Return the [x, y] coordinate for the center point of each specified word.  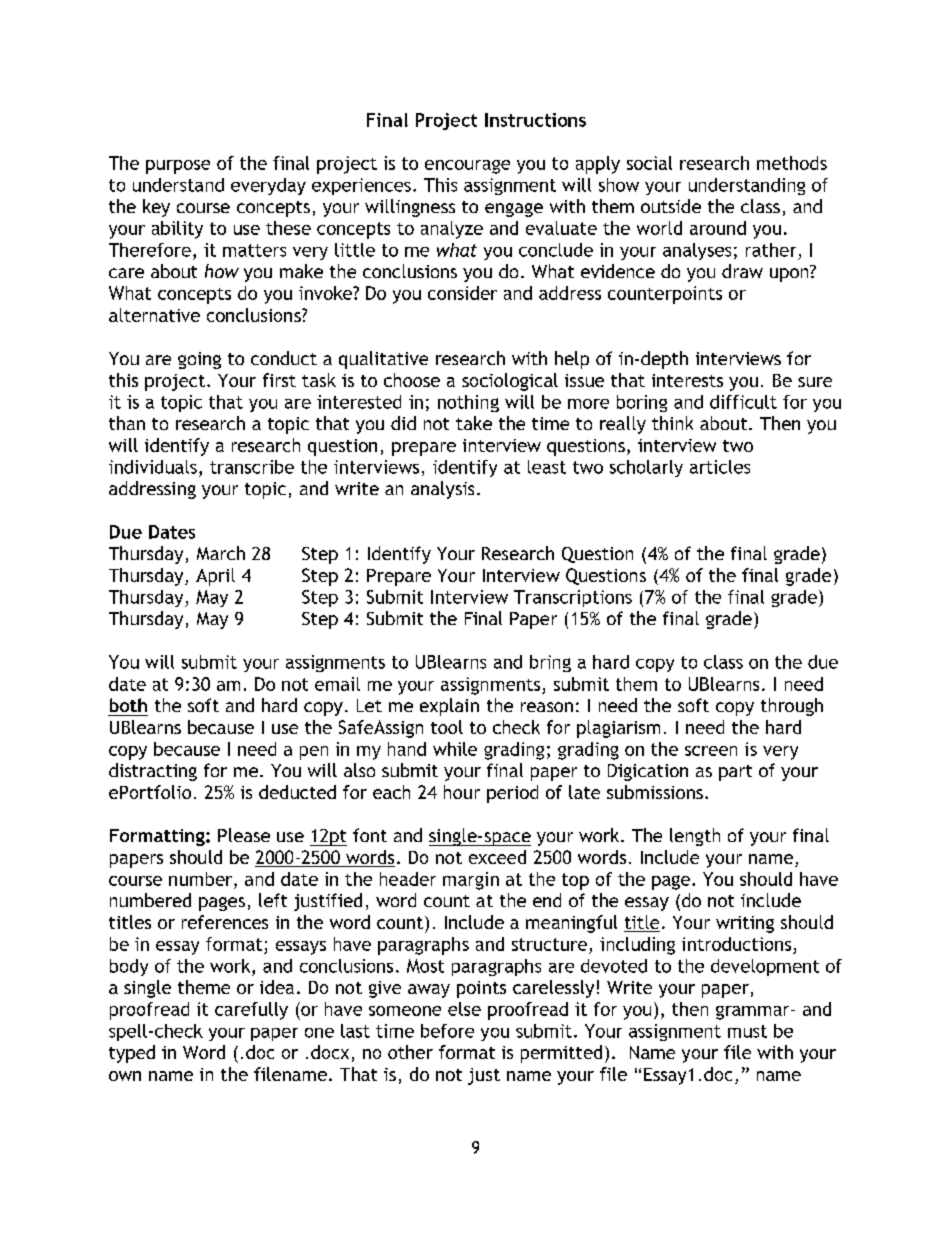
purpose [178, 167]
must [747, 1031]
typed [132, 1054]
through [792, 707]
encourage [467, 167]
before [447, 1031]
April [215, 577]
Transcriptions [573, 598]
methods [792, 163]
